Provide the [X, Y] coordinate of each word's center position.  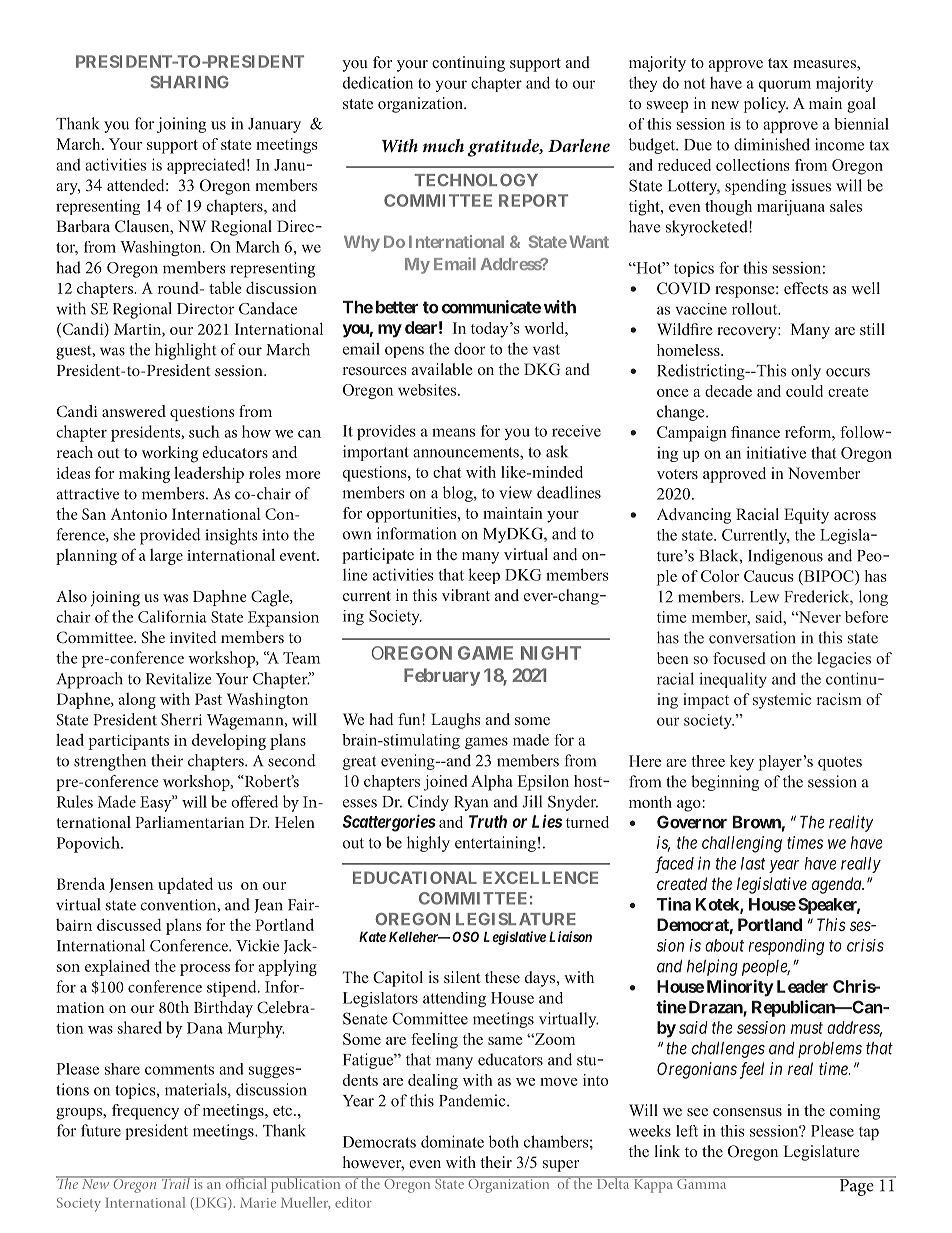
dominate [452, 1141]
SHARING [190, 82]
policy [766, 105]
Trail [176, 1182]
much [443, 145]
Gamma [702, 1182]
